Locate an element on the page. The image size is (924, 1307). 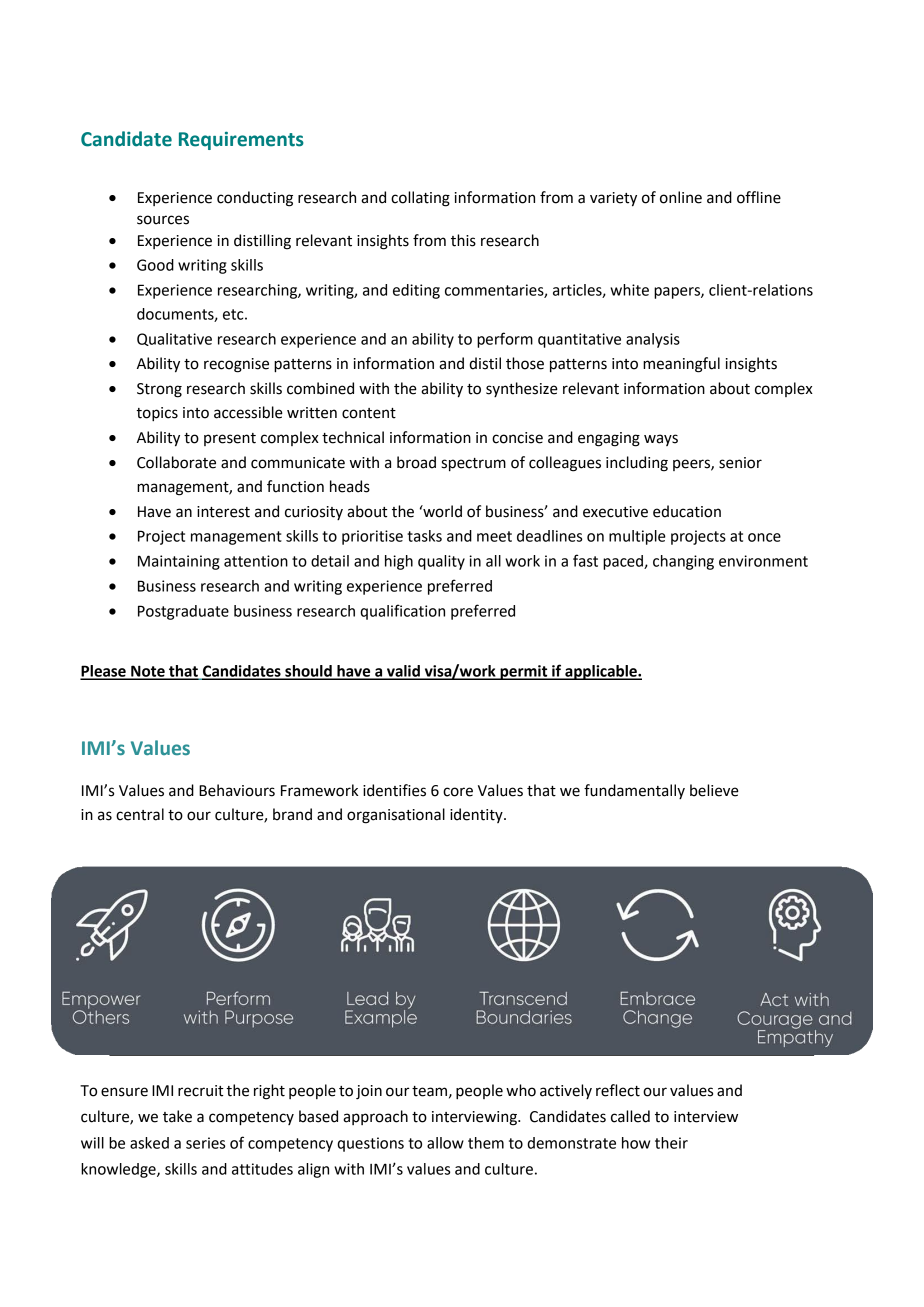
ways is located at coordinates (661, 440).
